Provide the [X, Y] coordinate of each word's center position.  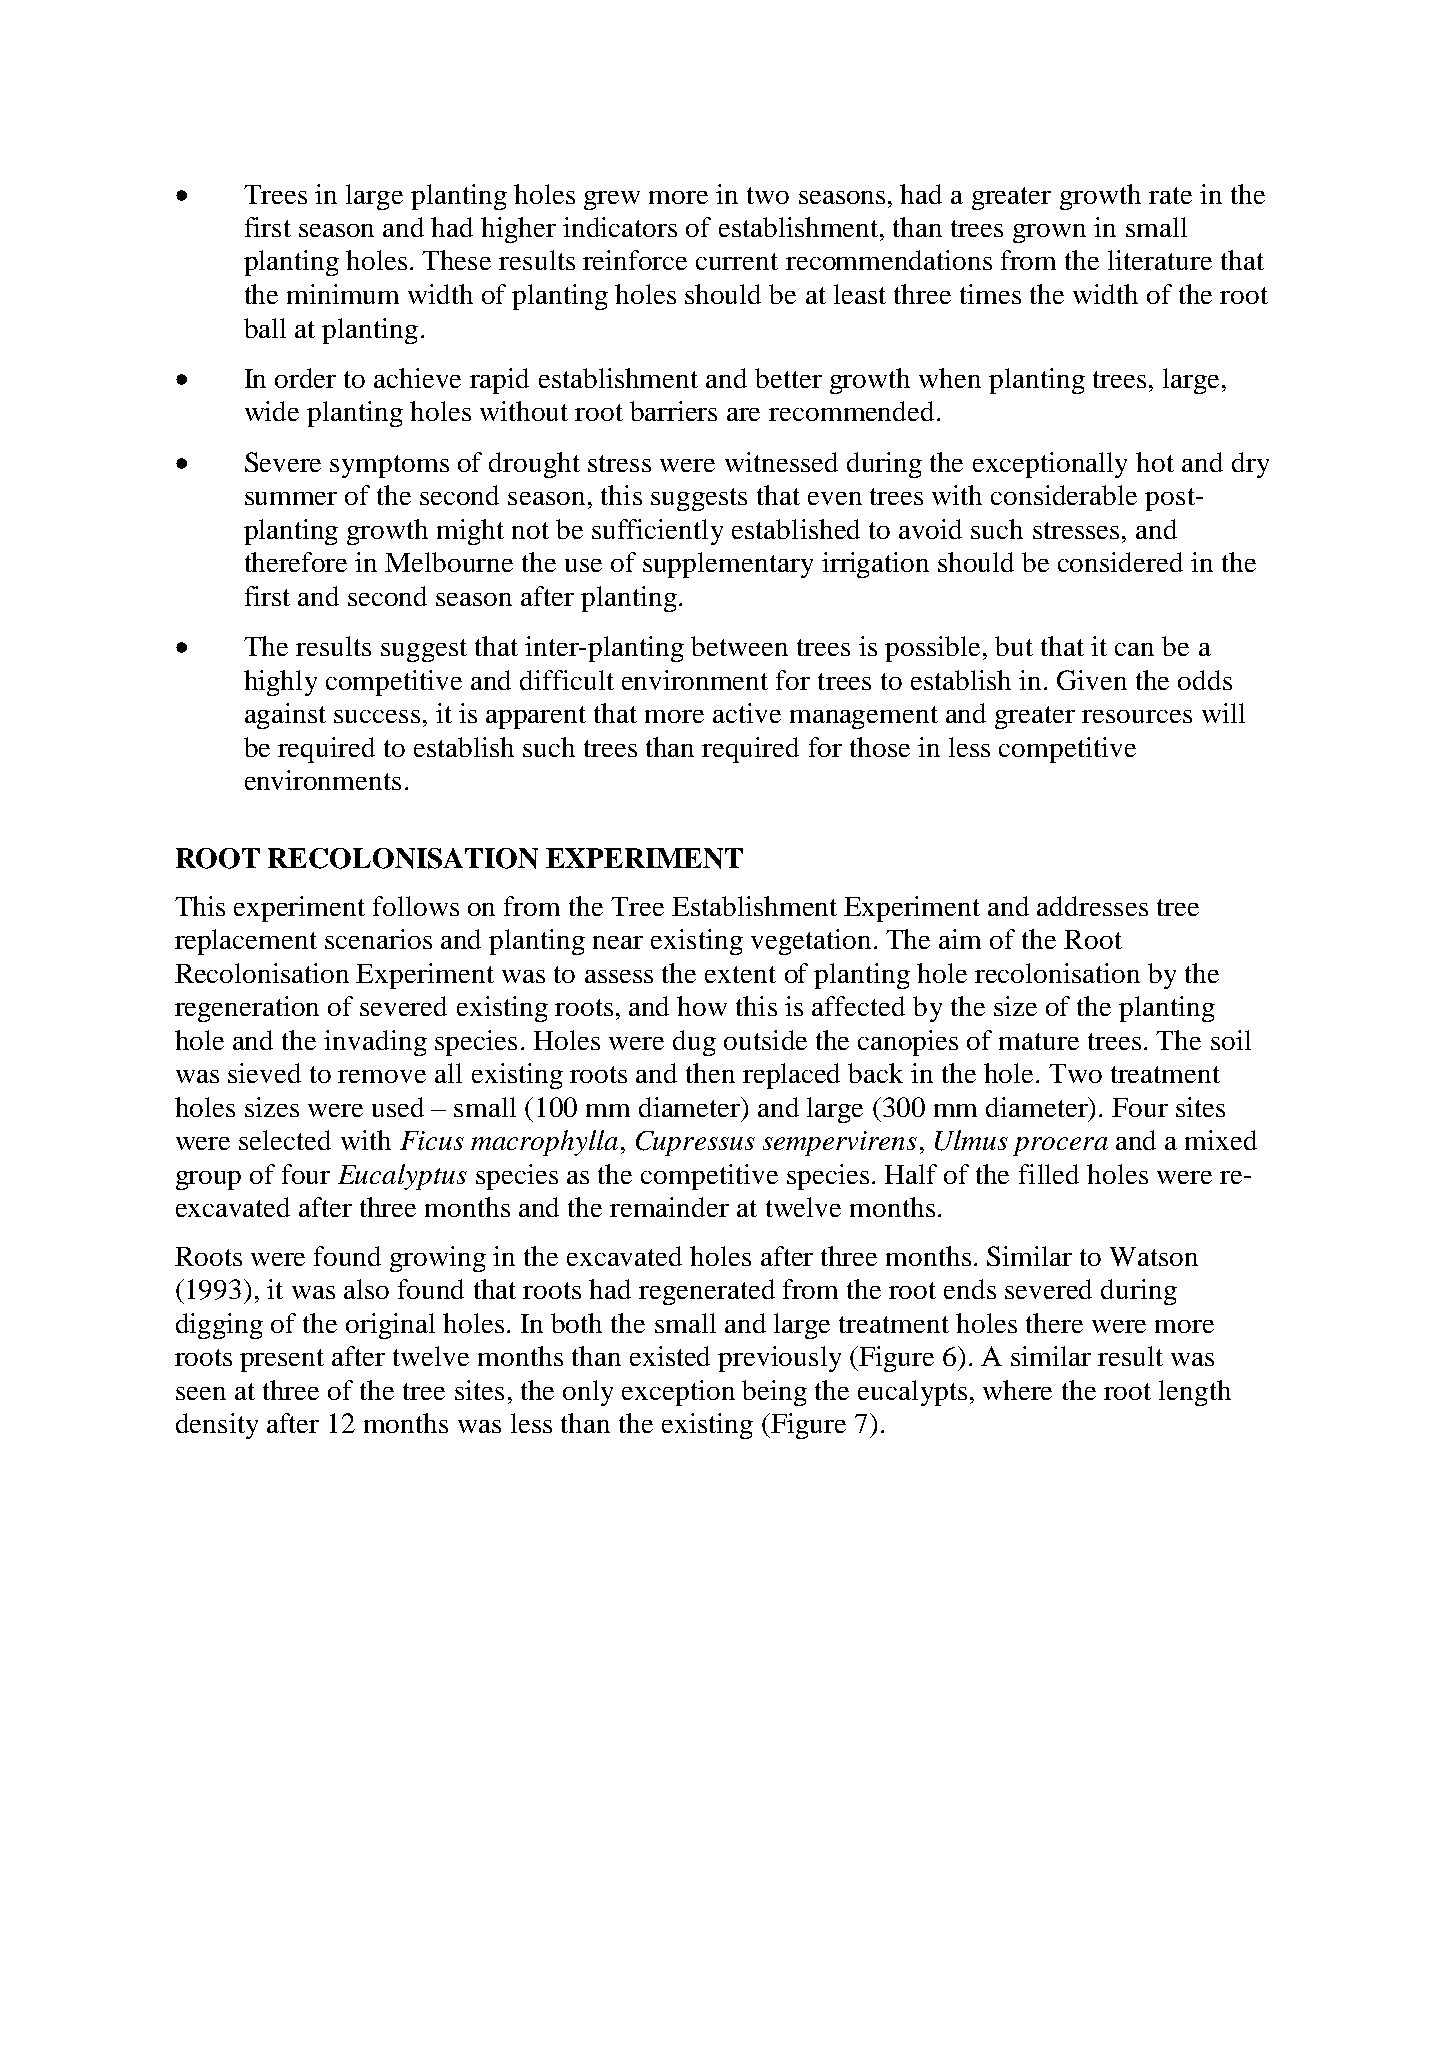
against [285, 716]
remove [382, 1076]
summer [291, 498]
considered [1120, 562]
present [282, 1360]
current [737, 261]
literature [1160, 260]
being [774, 1393]
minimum [343, 294]
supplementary [728, 565]
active [747, 713]
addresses [1092, 906]
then [710, 1073]
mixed [1221, 1140]
